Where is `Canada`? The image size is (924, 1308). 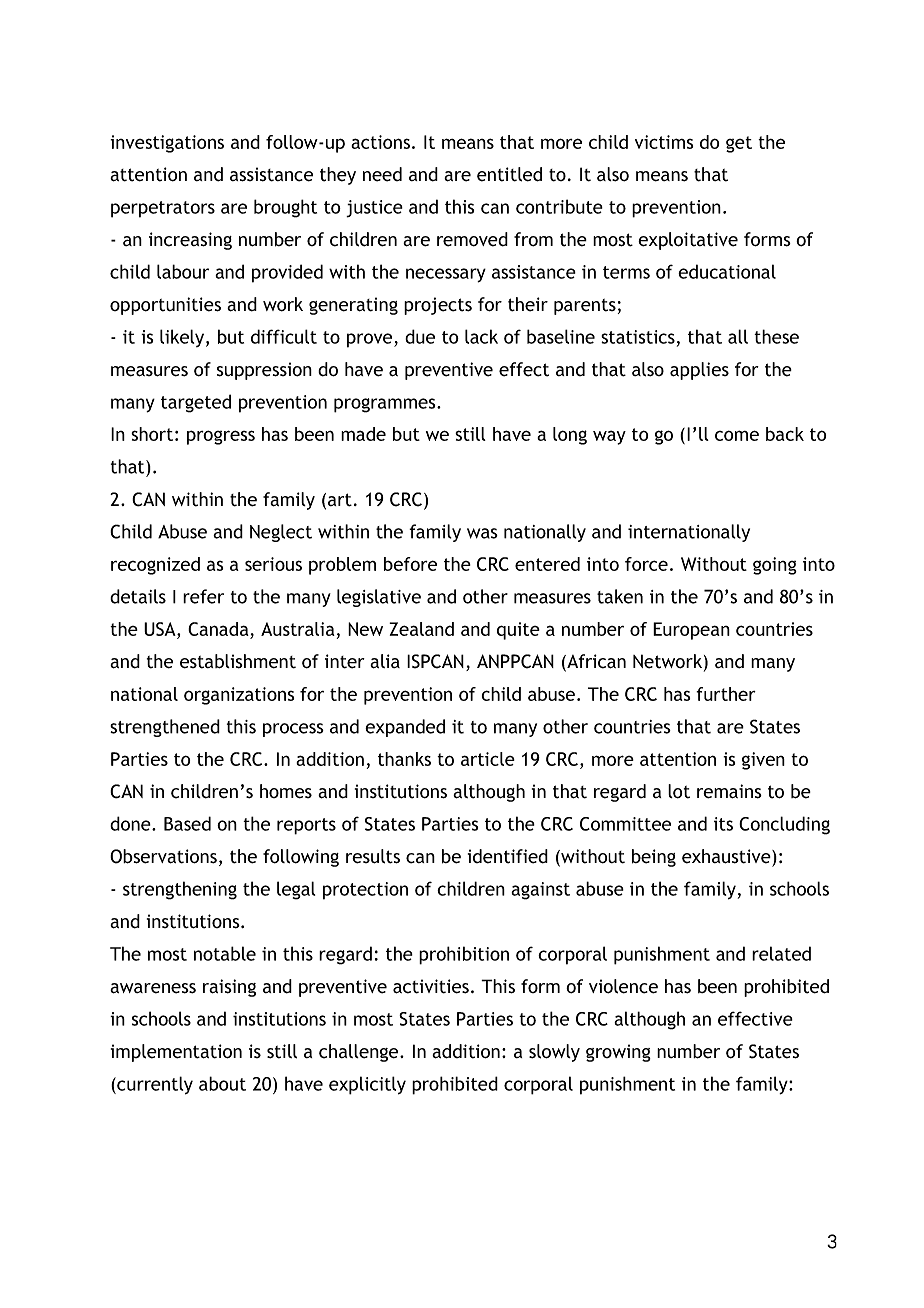 Canada is located at coordinates (218, 629).
